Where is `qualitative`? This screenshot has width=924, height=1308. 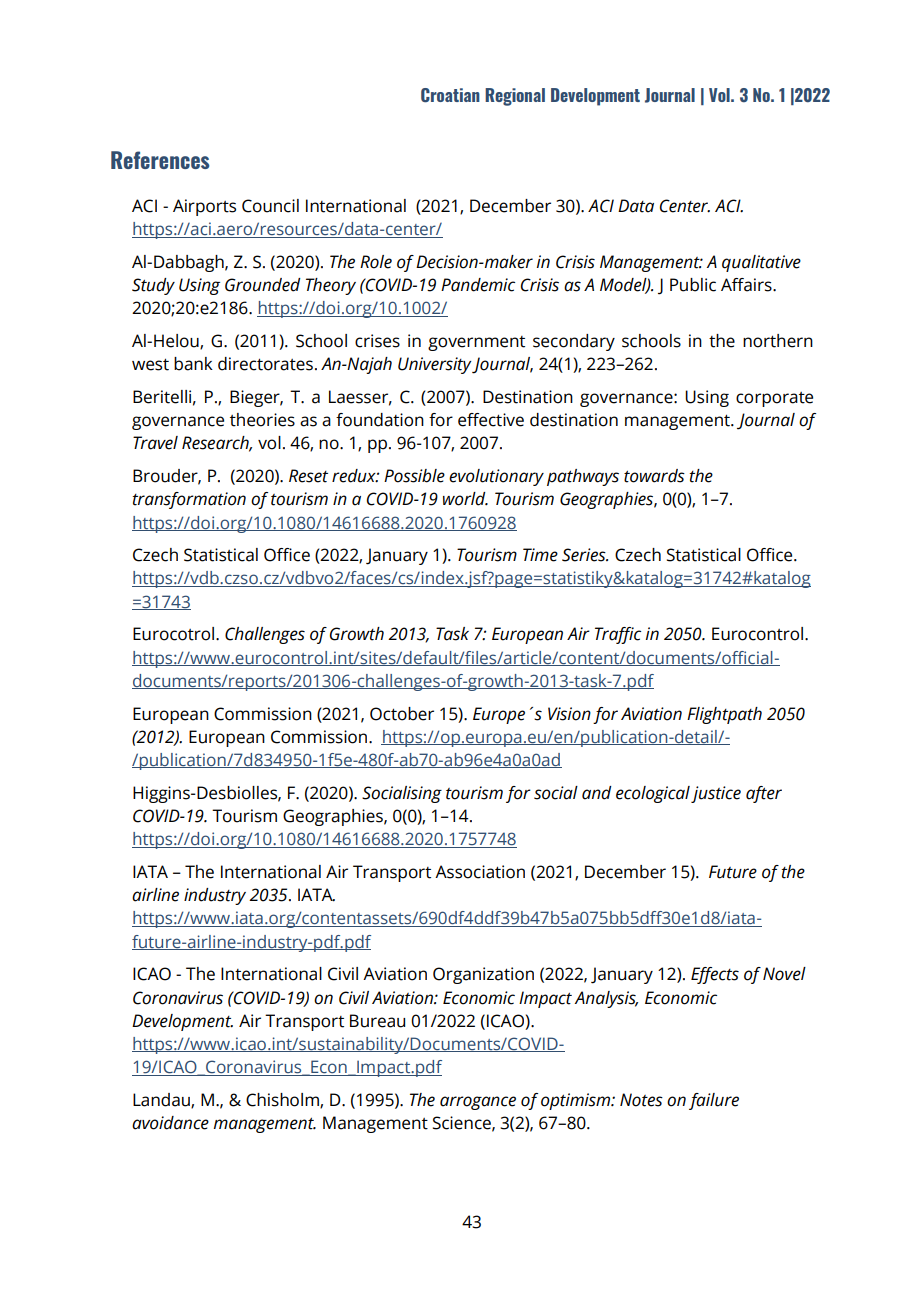
qualitative is located at coordinates (761, 263).
